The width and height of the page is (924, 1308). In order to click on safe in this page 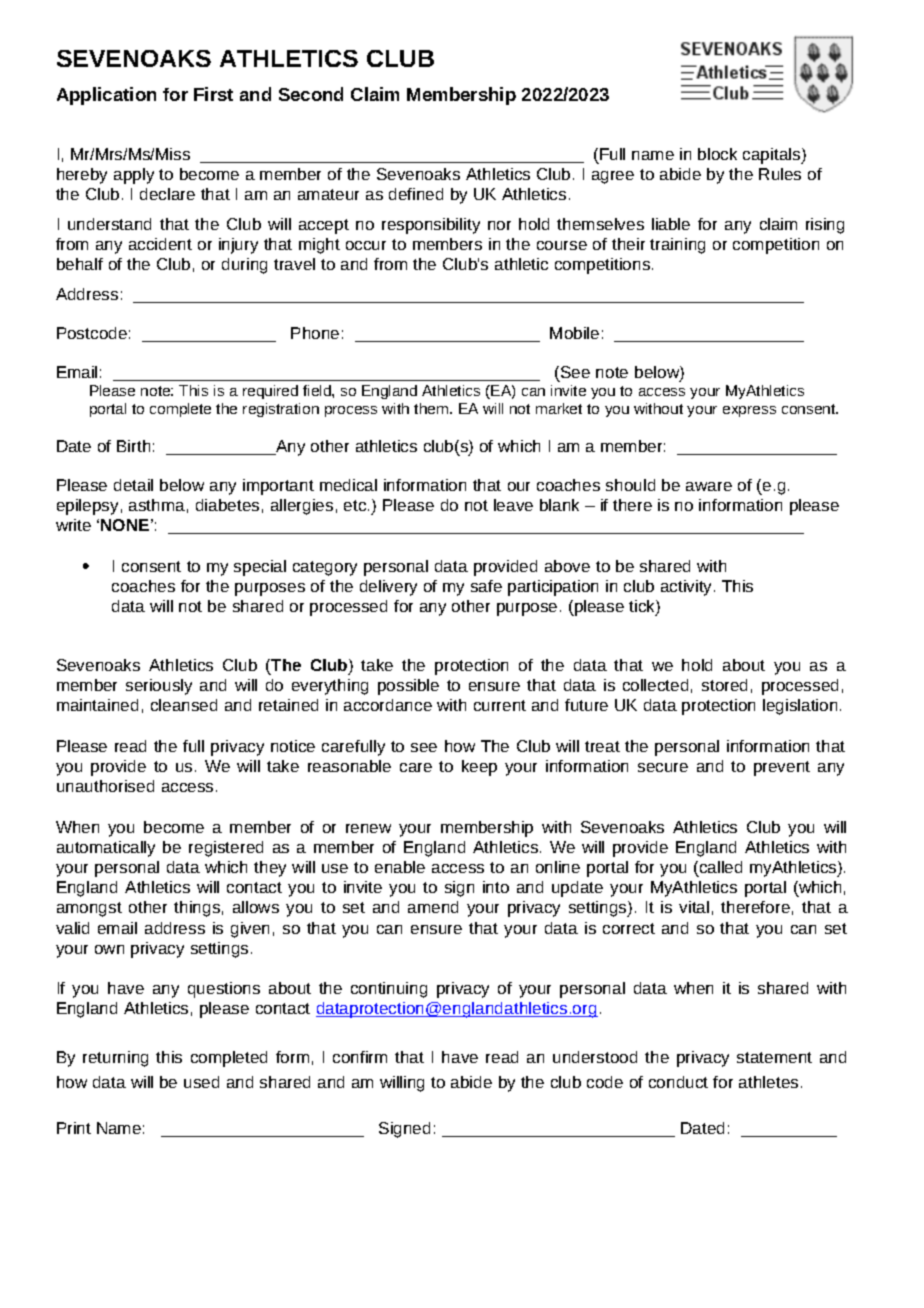, I will do `click(486, 586)`.
